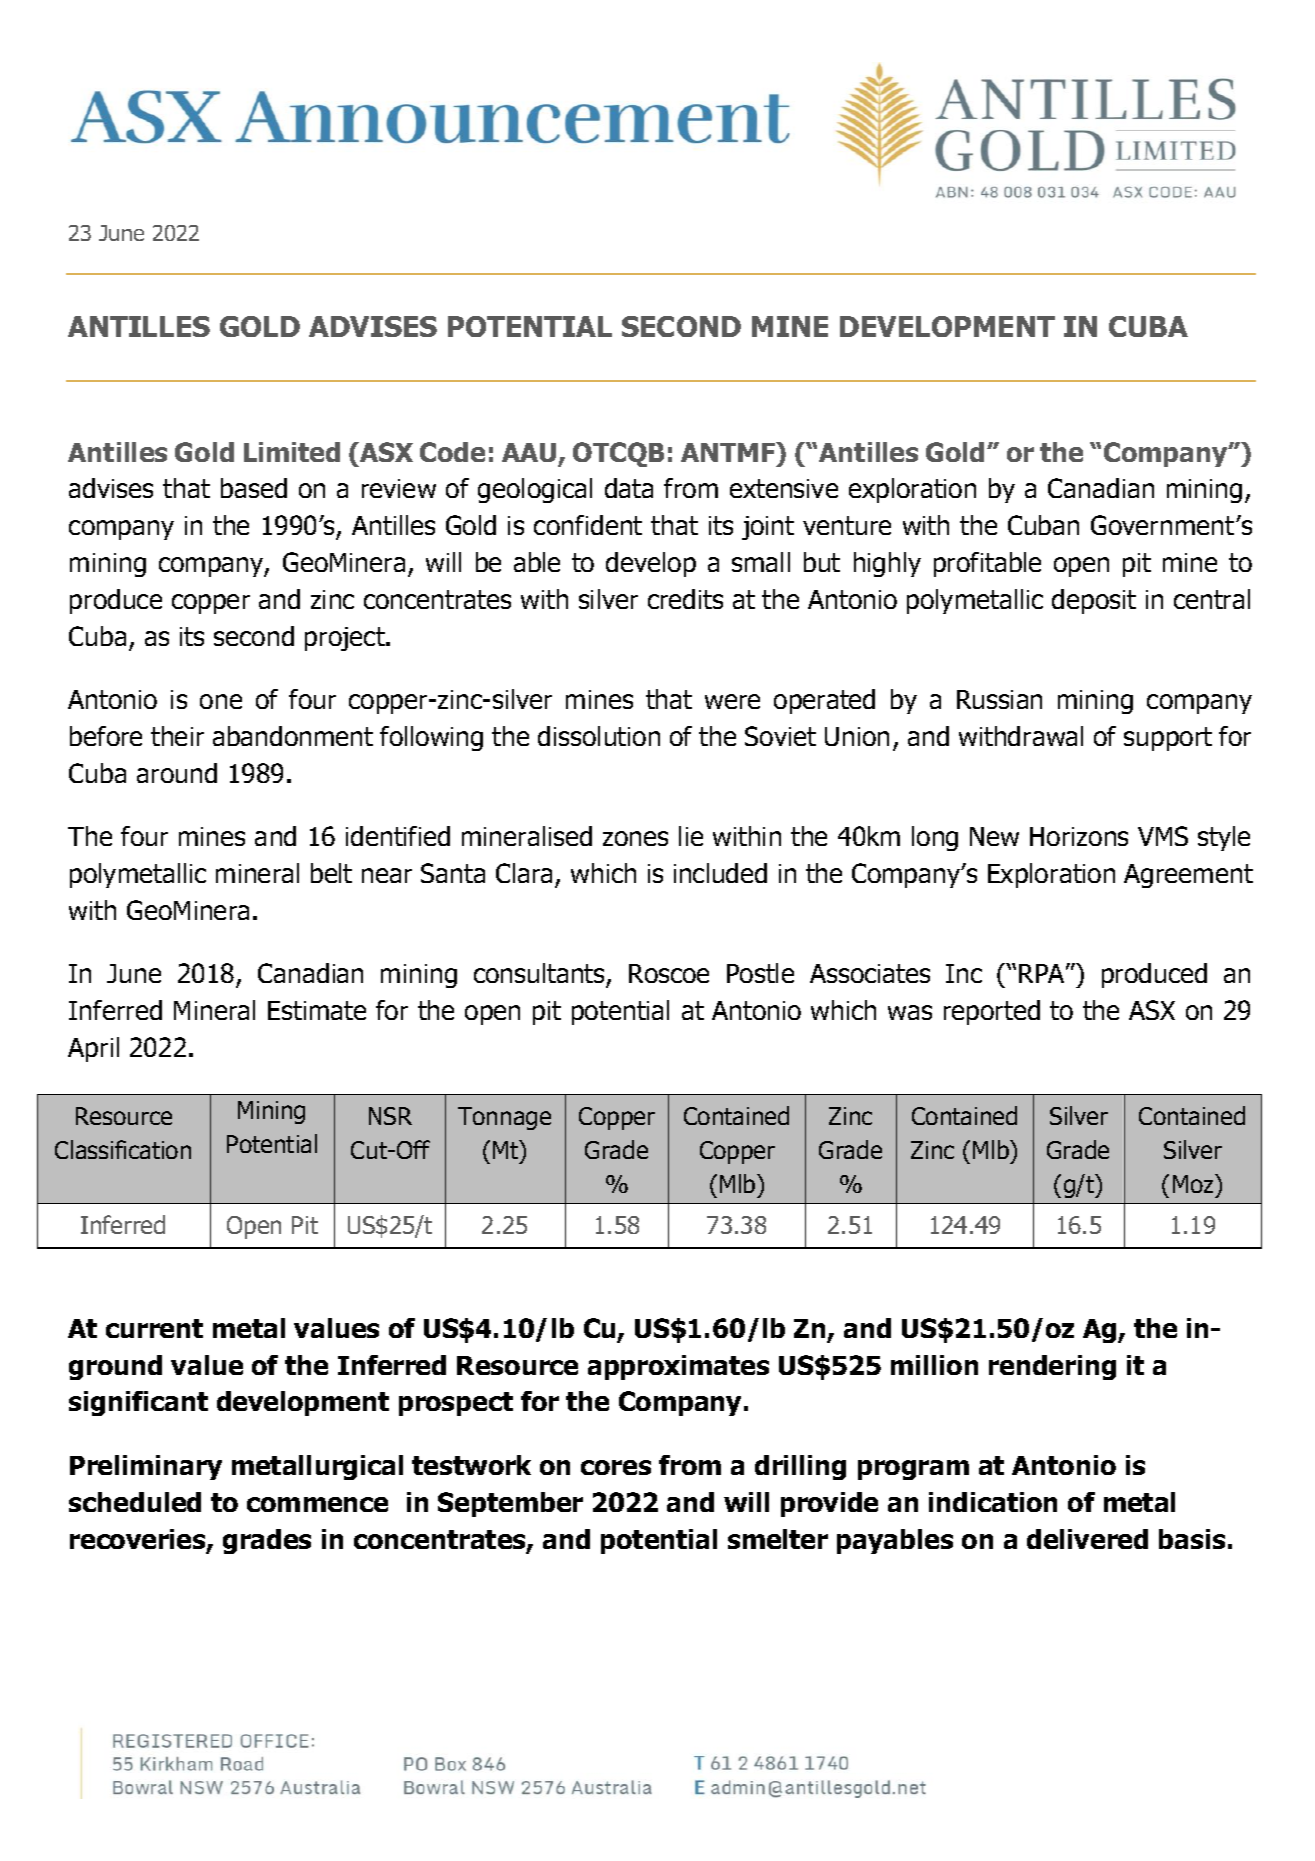 This screenshot has height=1861, width=1315. I want to click on around, so click(177, 773).
